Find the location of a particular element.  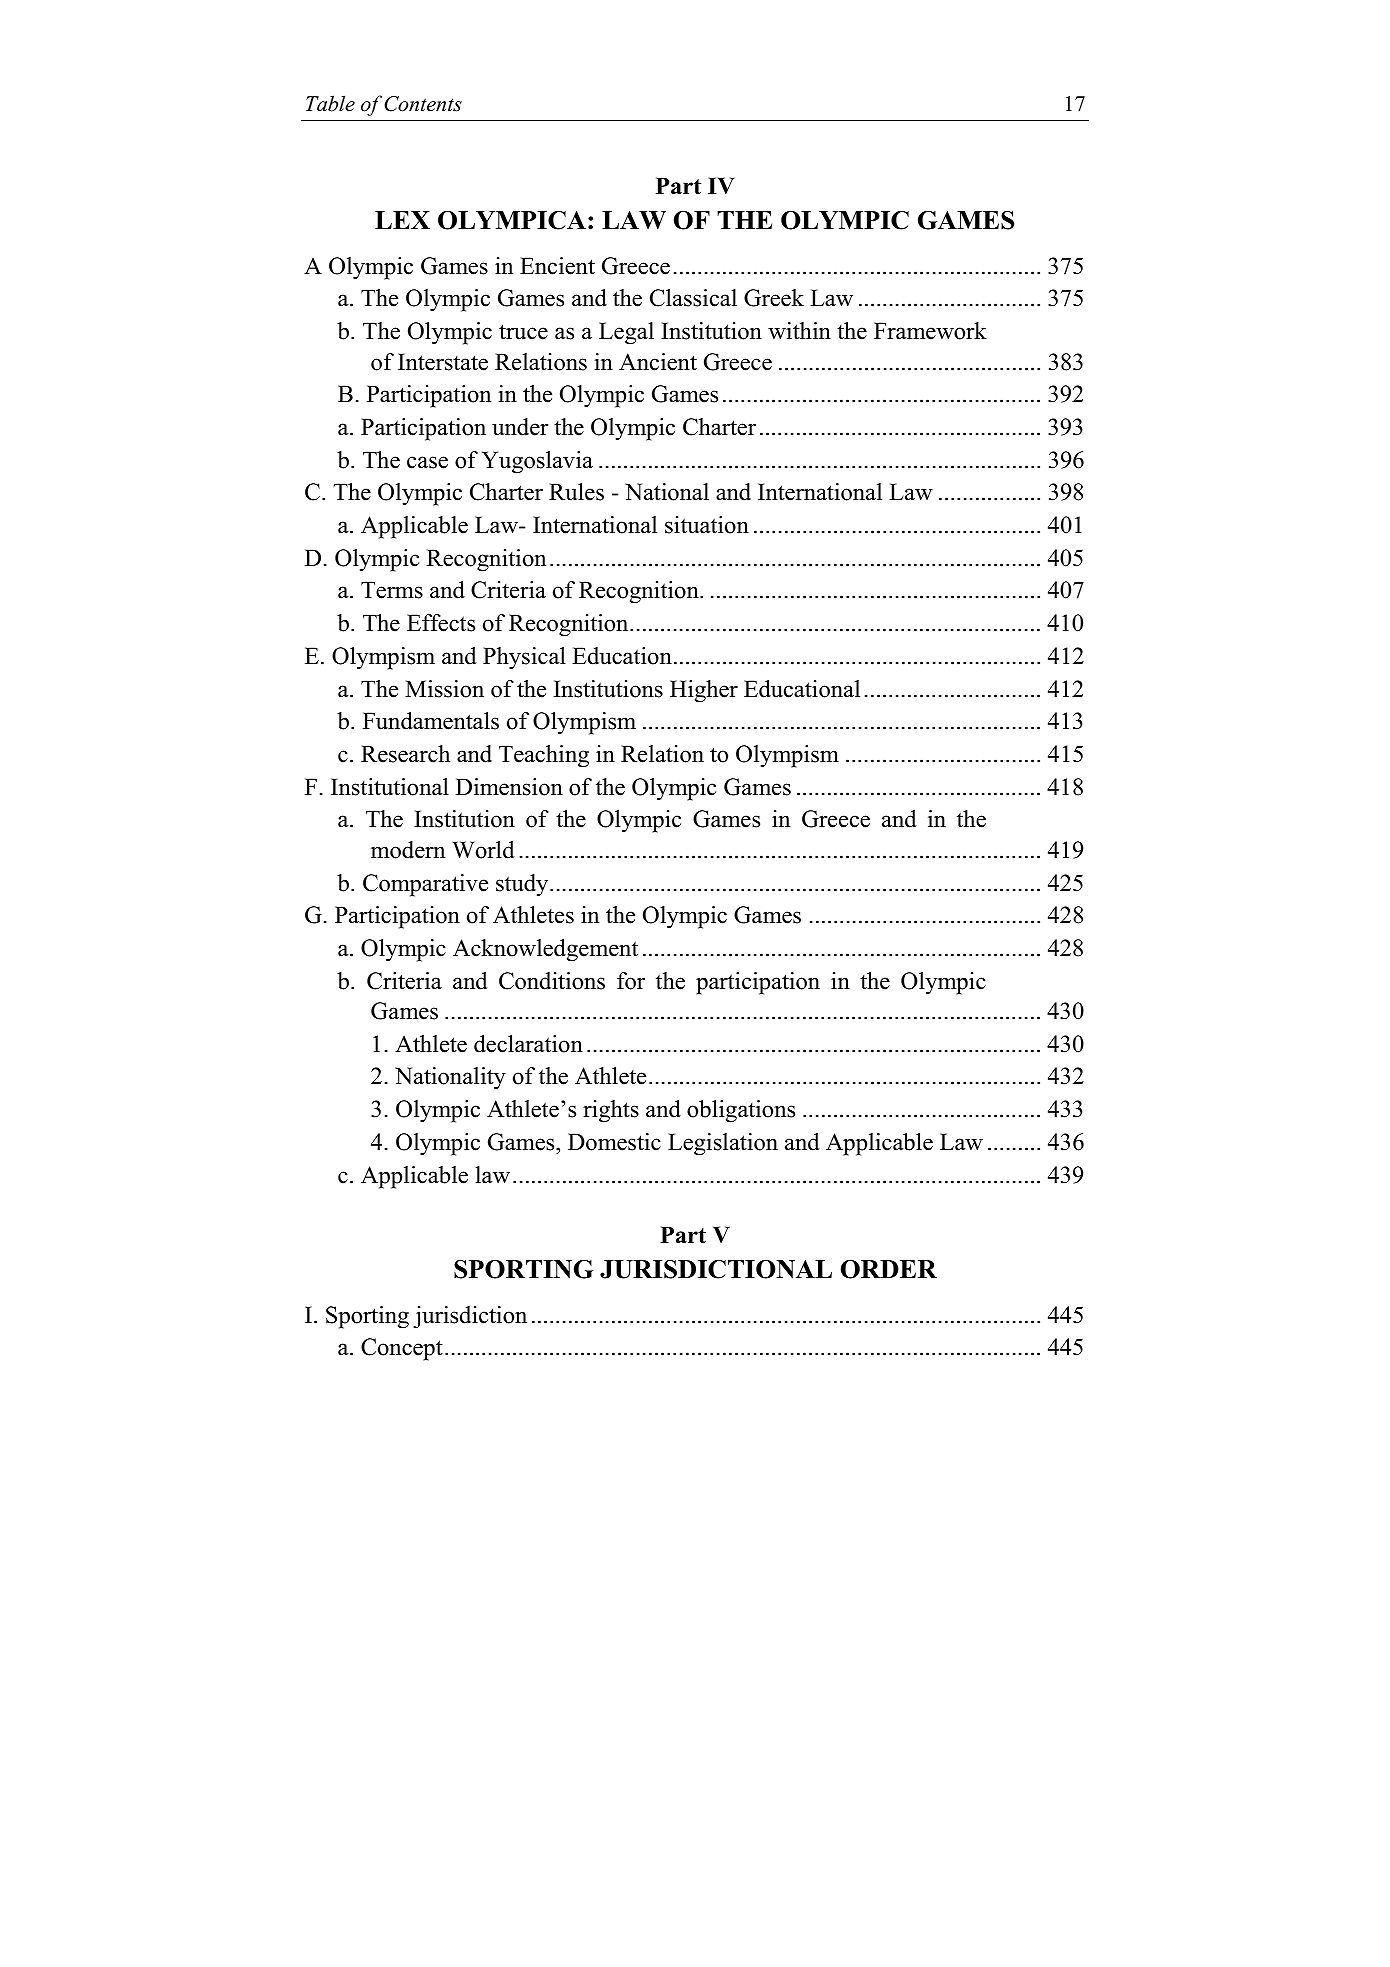

Ancient is located at coordinates (658, 362).
